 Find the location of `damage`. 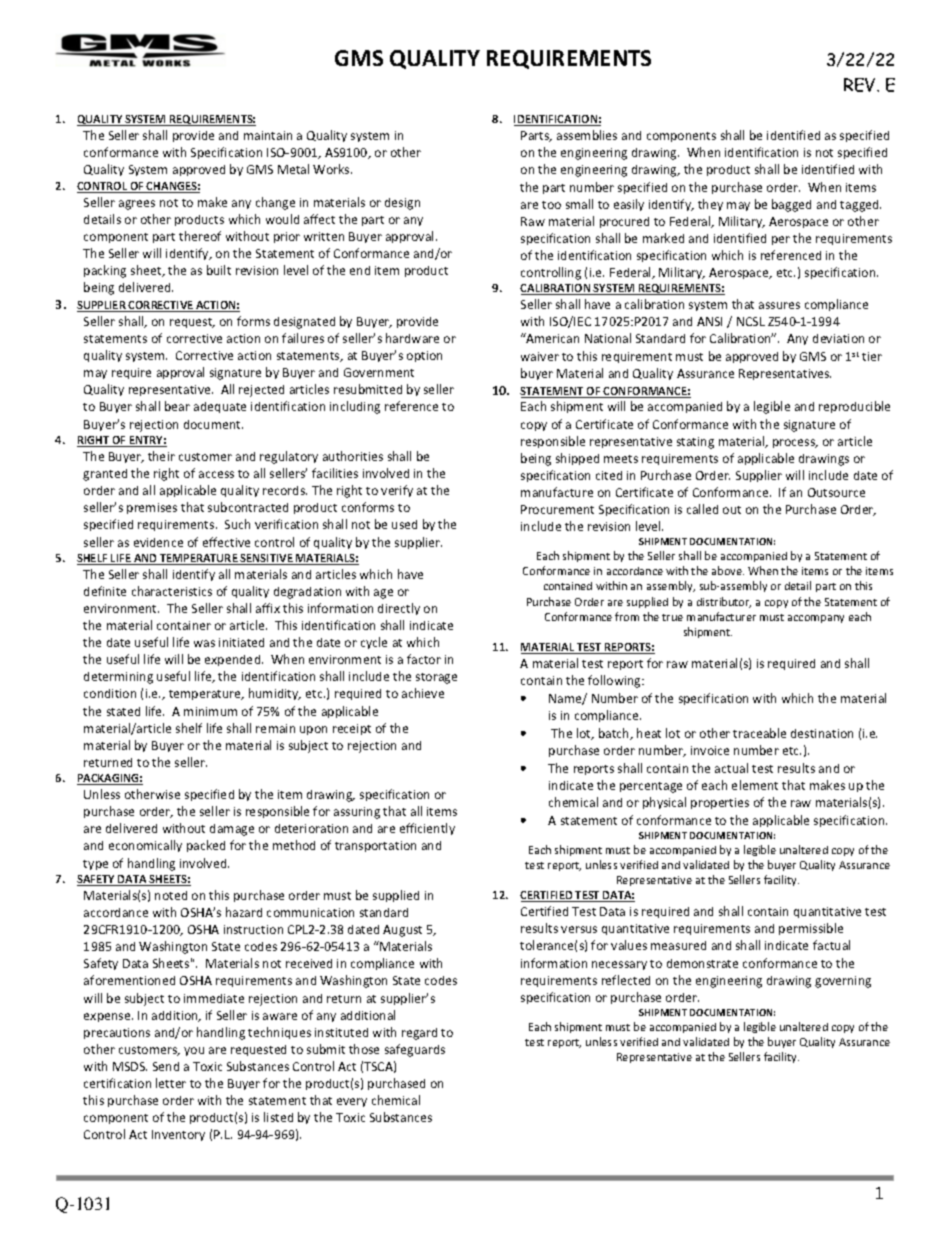

damage is located at coordinates (232, 830).
